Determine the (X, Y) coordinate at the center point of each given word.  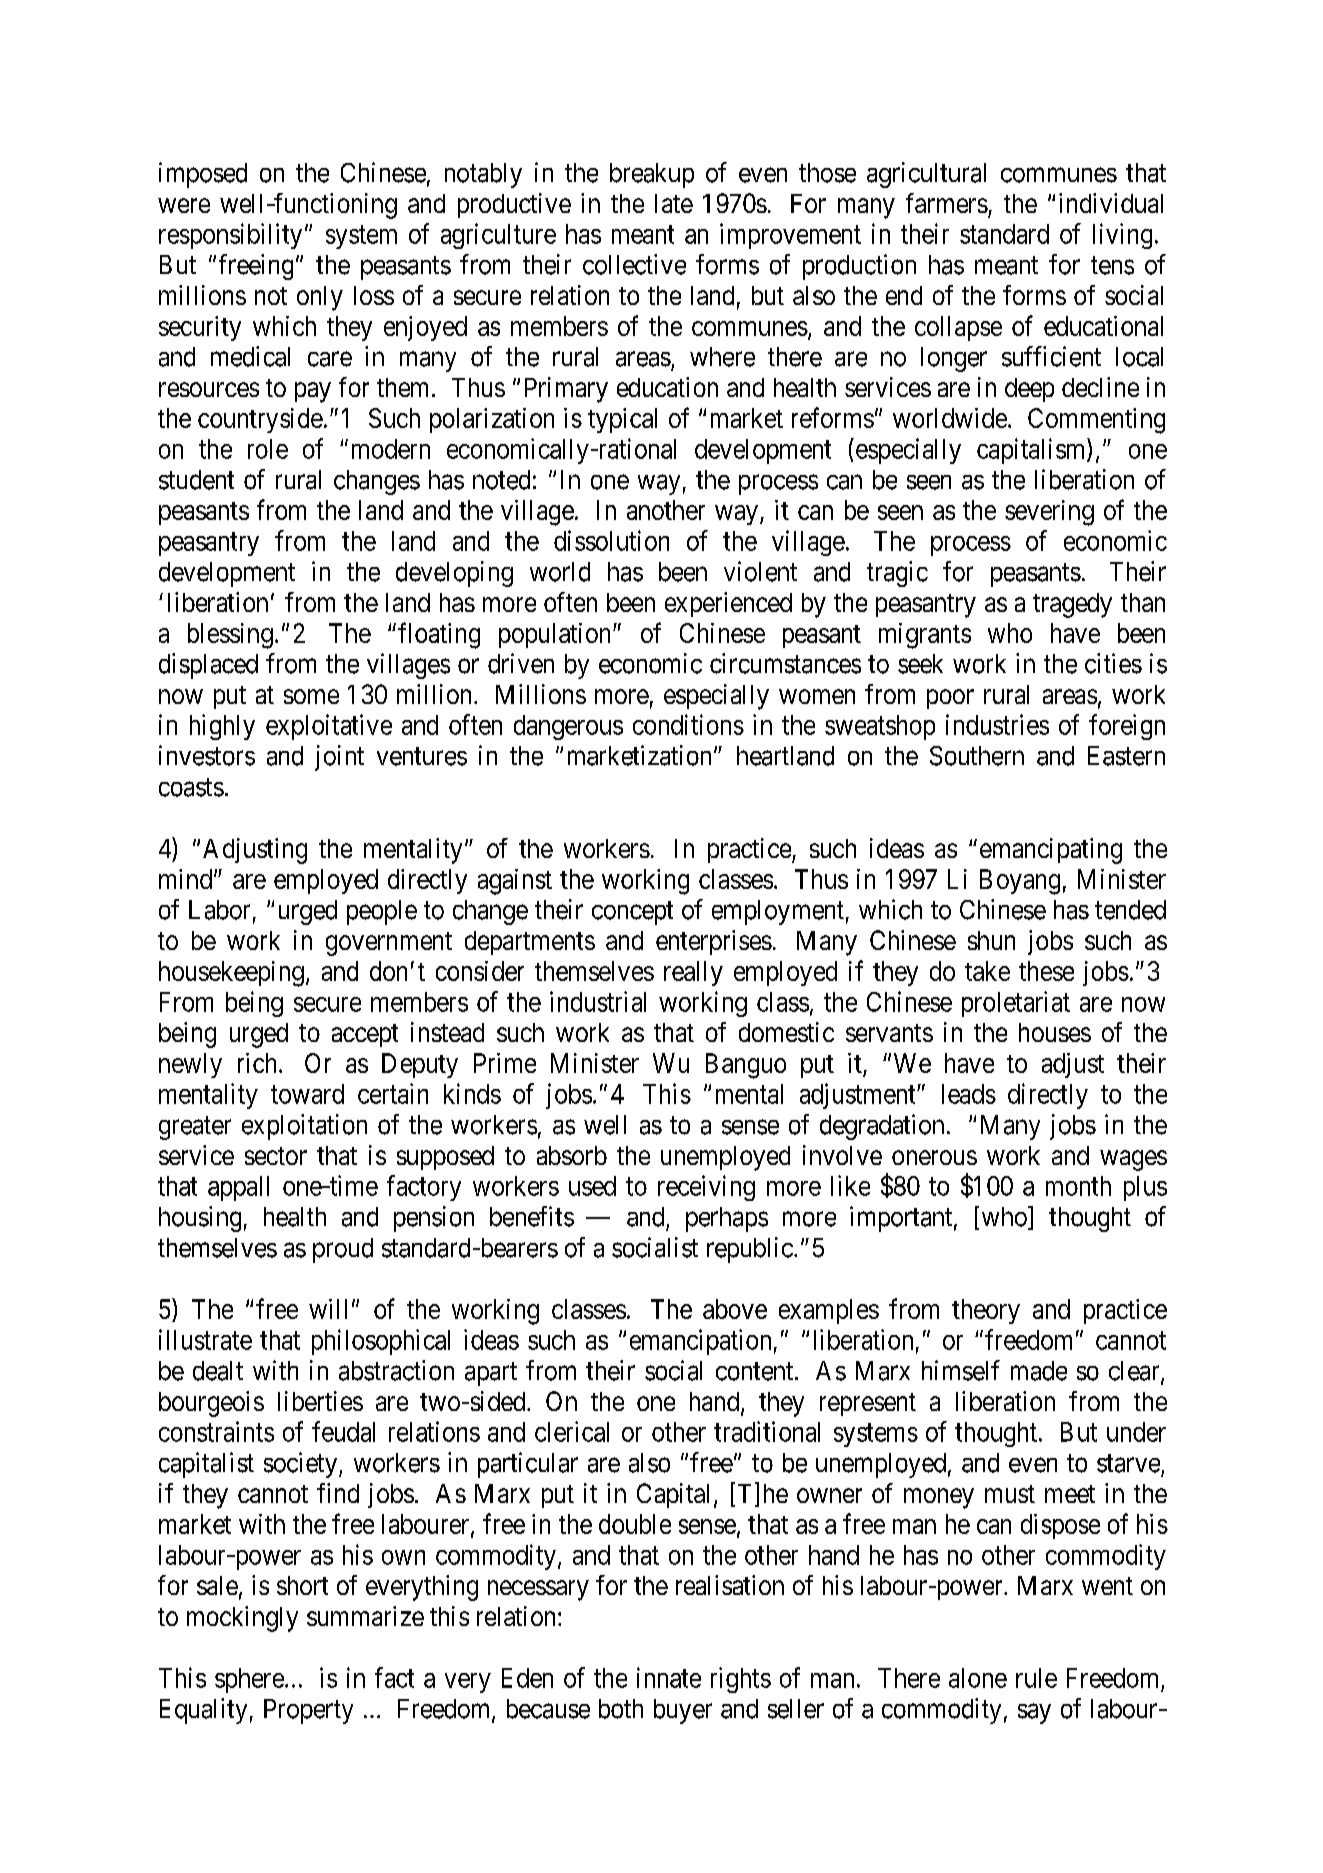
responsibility (230, 236)
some (311, 696)
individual (1111, 203)
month (1078, 1186)
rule (1036, 1678)
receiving (706, 1188)
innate (669, 1677)
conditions (688, 724)
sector (276, 1156)
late (674, 203)
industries (997, 724)
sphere (249, 1680)
